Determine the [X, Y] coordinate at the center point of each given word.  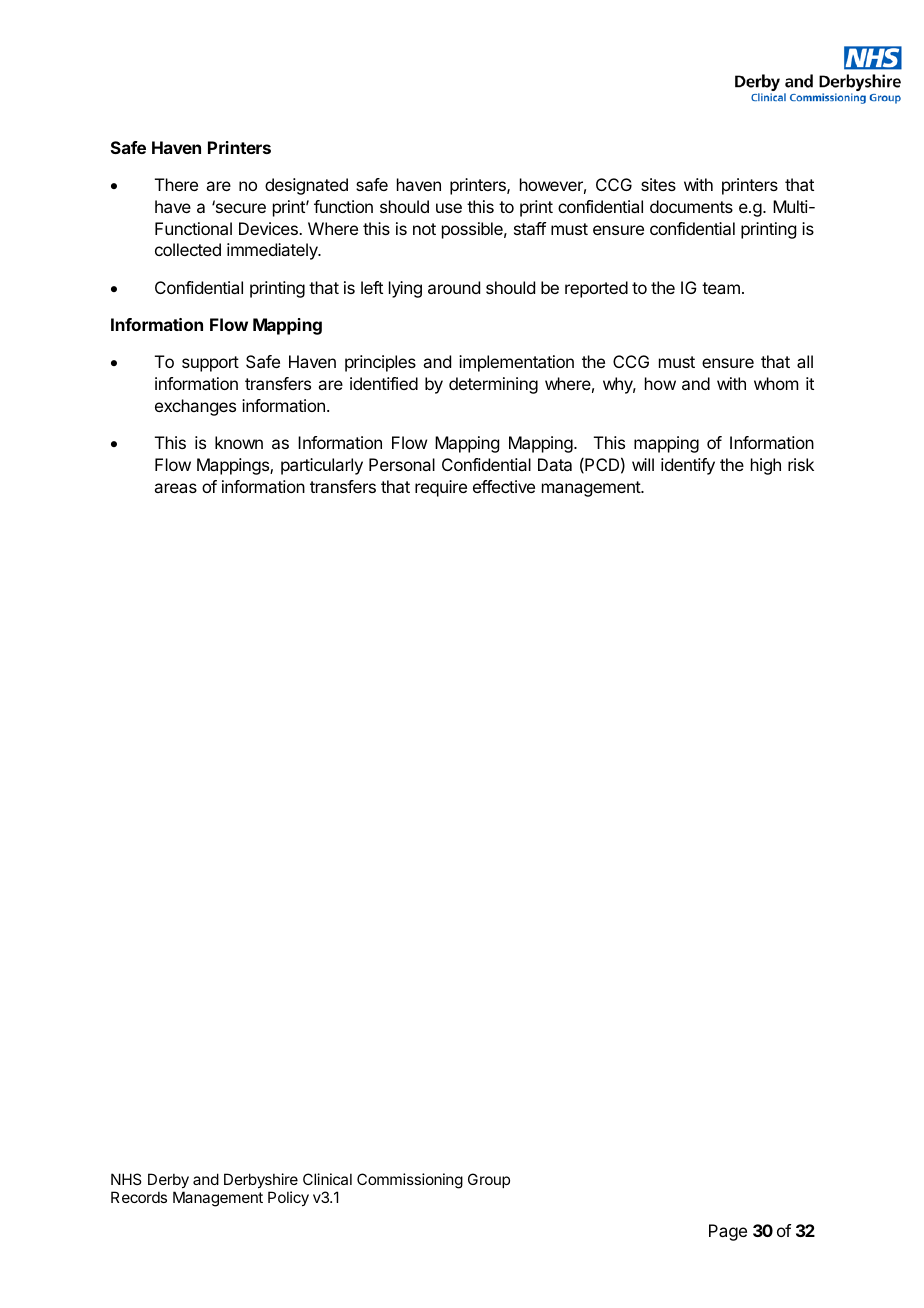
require [441, 488]
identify [688, 466]
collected [188, 249]
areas [175, 488]
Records [139, 1197]
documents [691, 206]
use [449, 208]
